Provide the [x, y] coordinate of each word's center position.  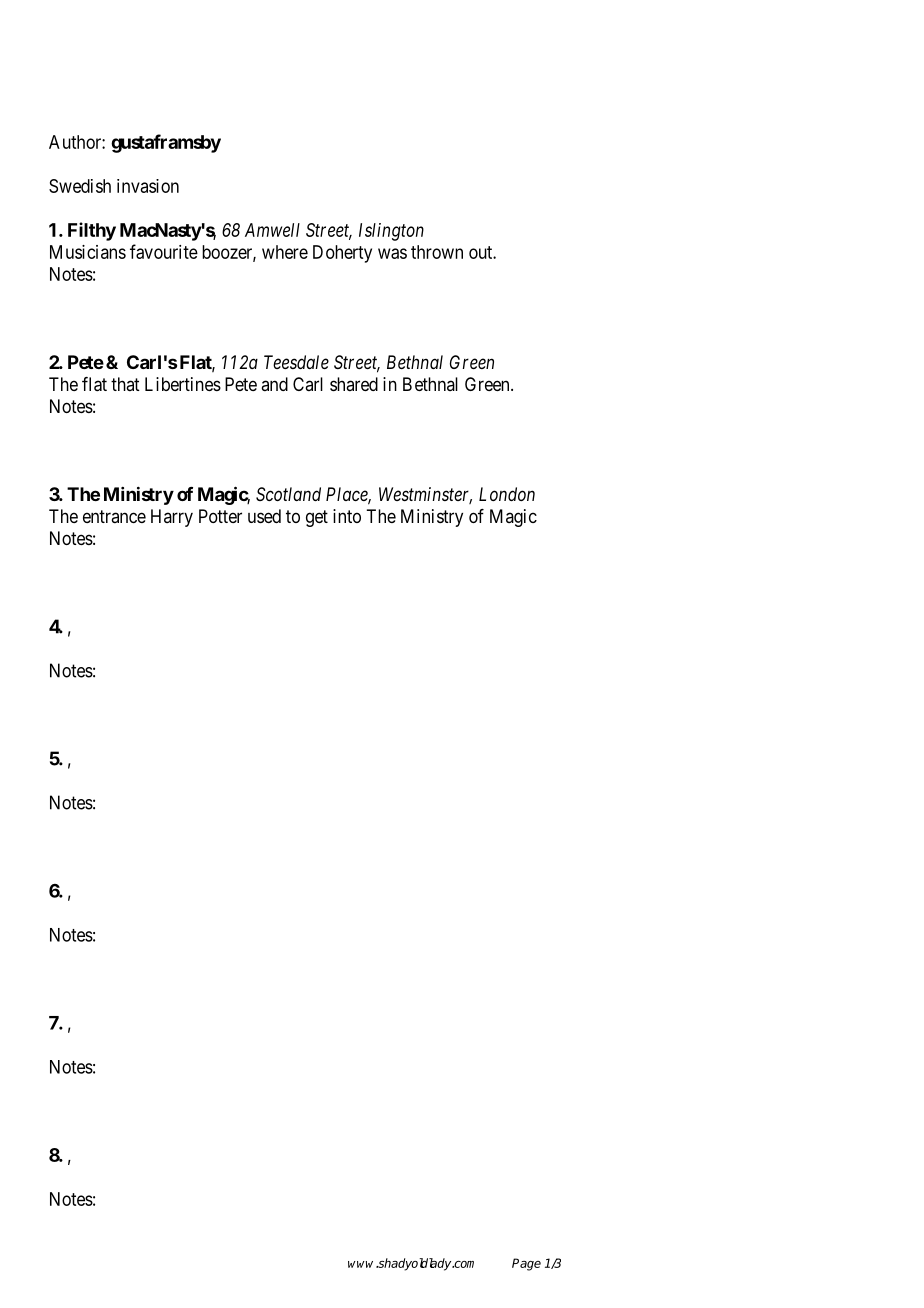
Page [526, 1264]
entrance [114, 516]
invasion [148, 186]
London [507, 494]
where [285, 252]
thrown [437, 252]
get [317, 518]
